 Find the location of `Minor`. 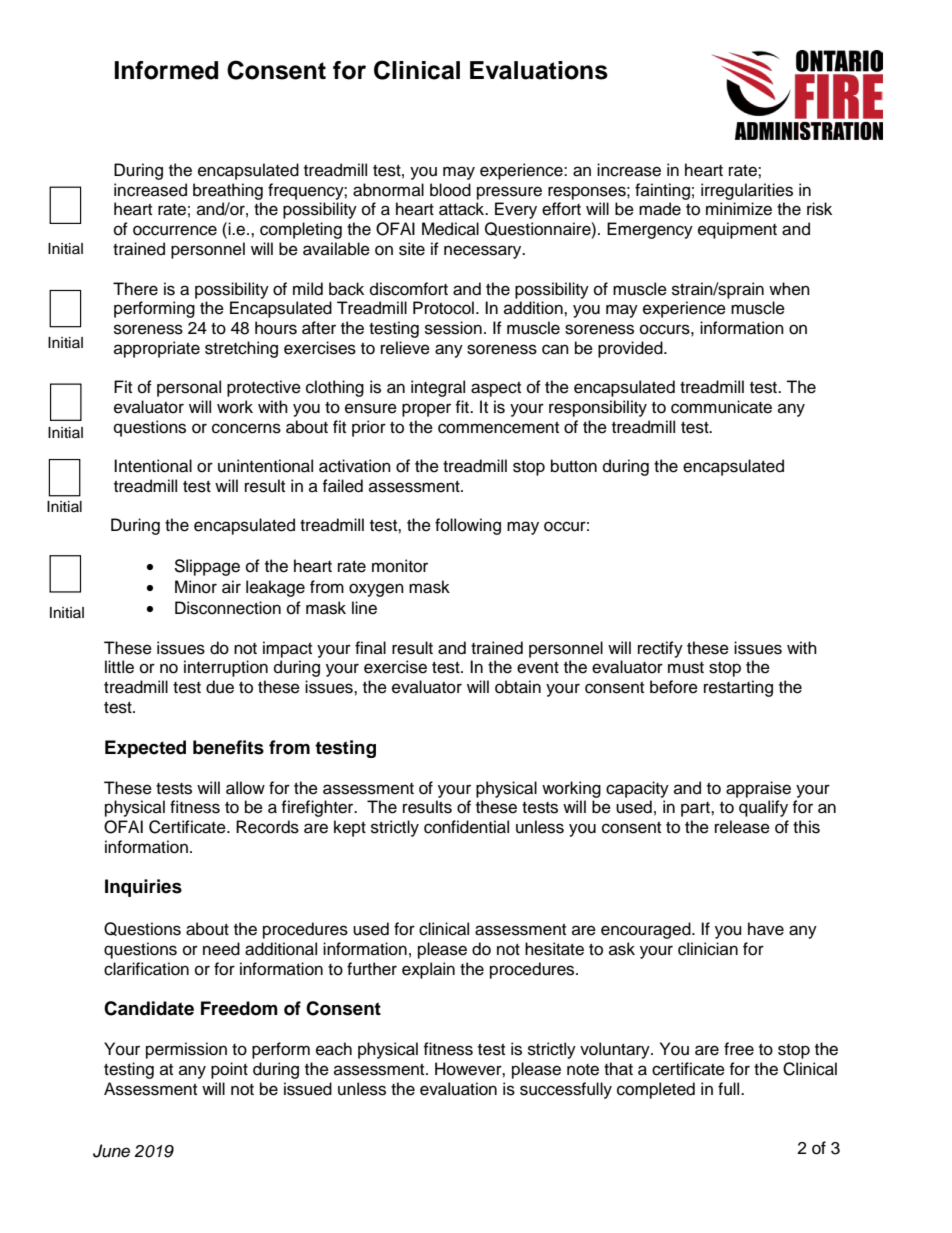

Minor is located at coordinates (196, 587).
